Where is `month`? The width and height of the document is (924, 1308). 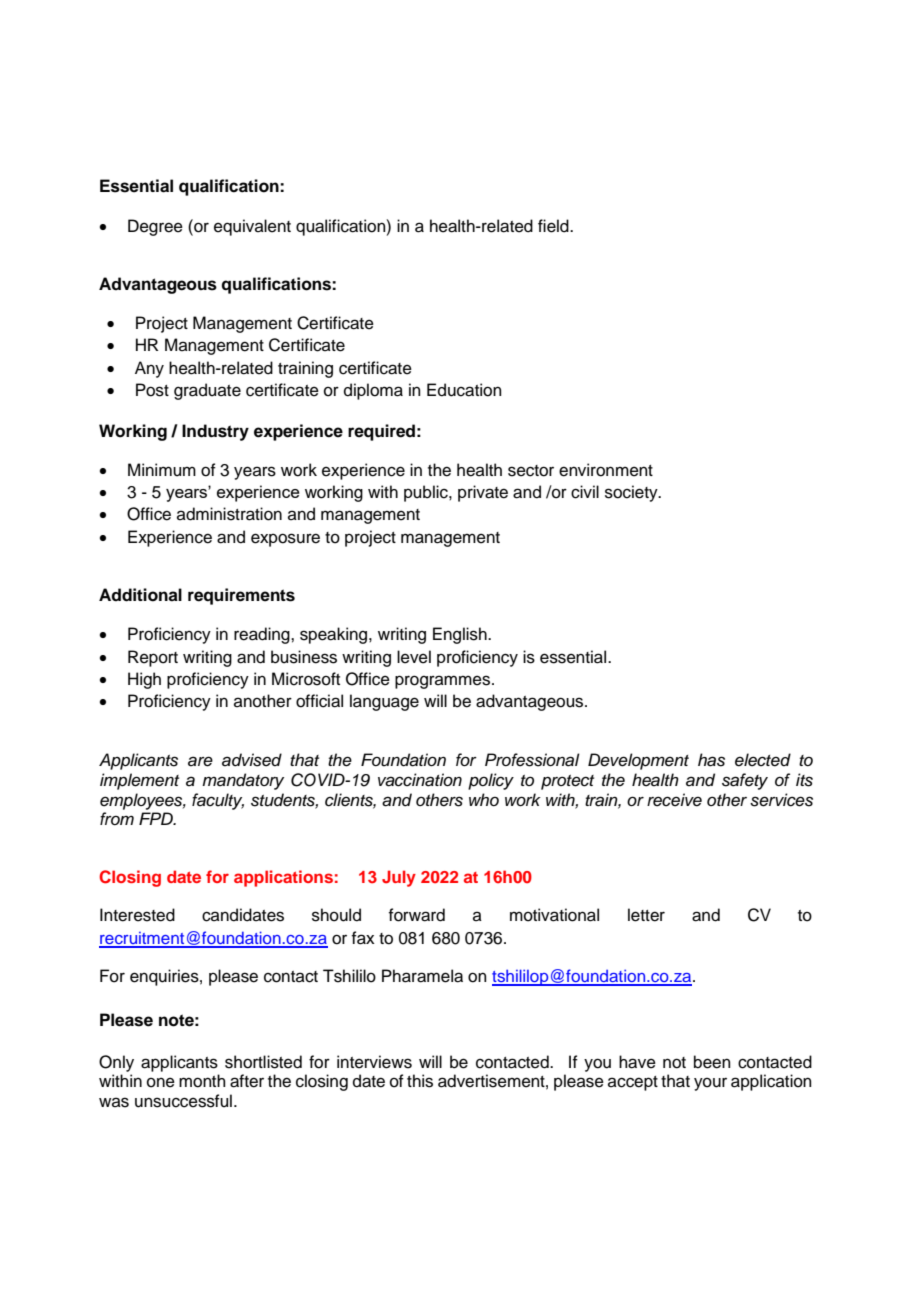
month is located at coordinates (202, 1081).
